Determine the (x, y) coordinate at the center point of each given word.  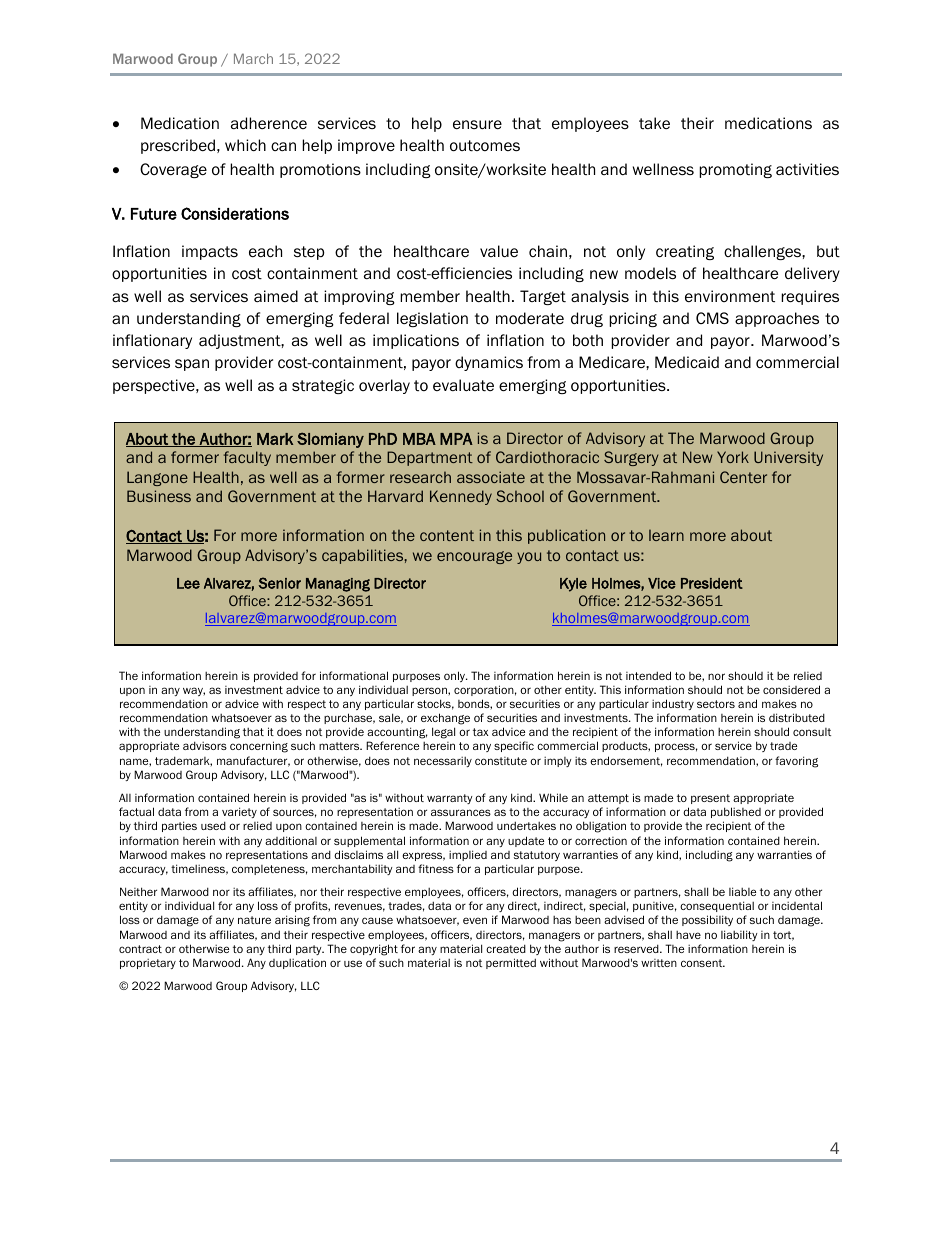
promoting (735, 170)
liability (739, 935)
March (253, 58)
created (506, 948)
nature (254, 920)
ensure (477, 124)
